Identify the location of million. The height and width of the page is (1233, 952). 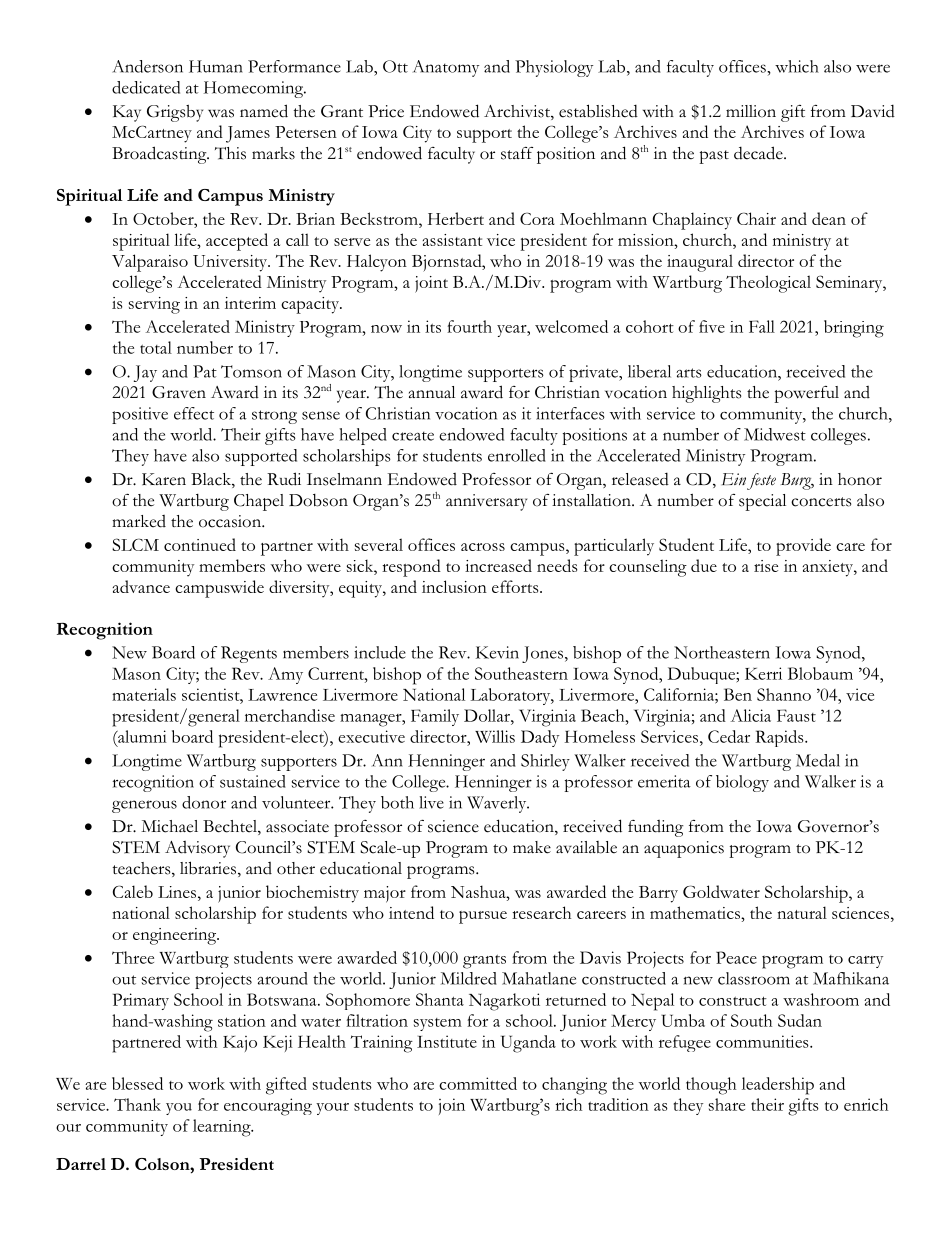
(751, 111).
